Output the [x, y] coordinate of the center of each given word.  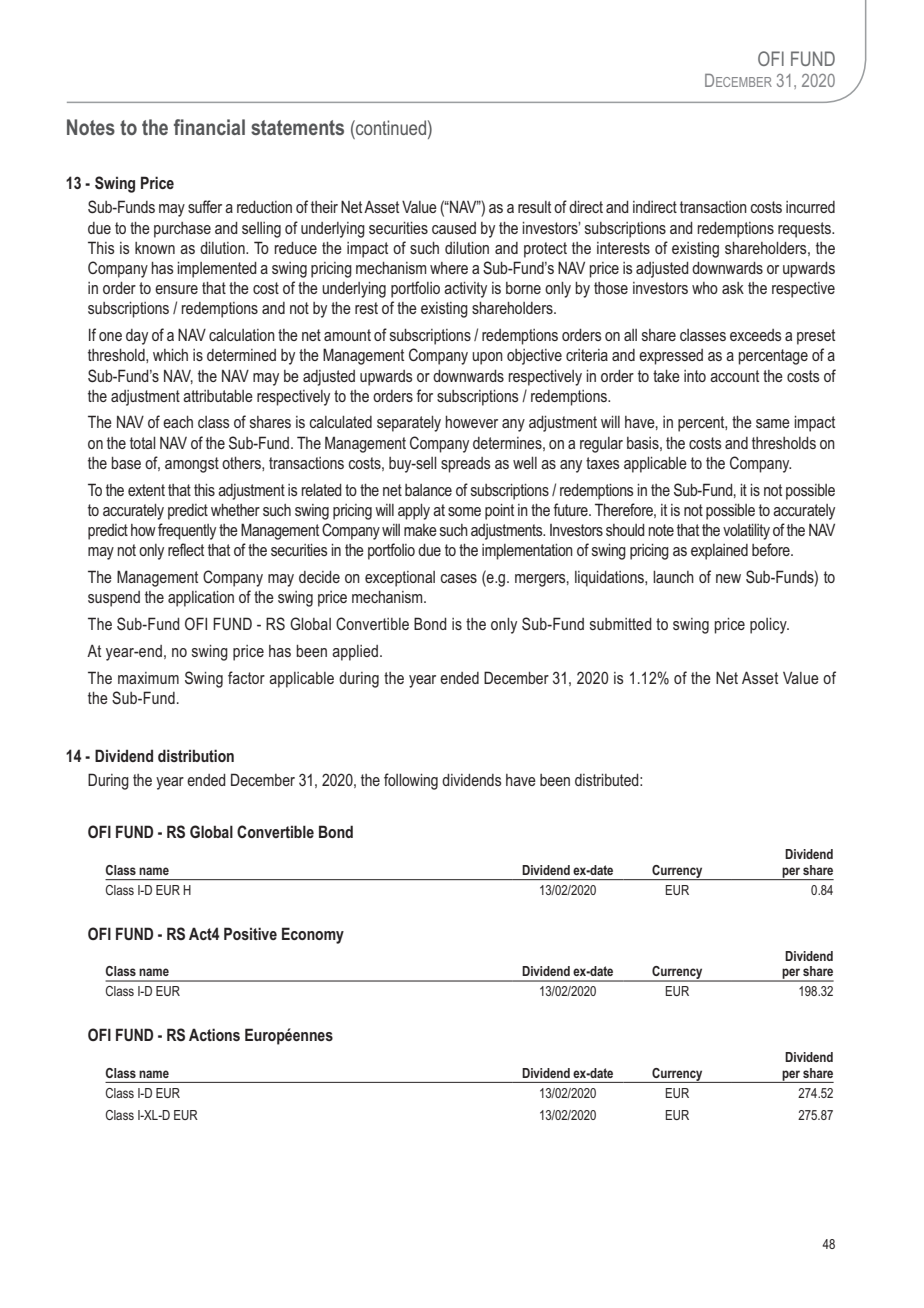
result [534, 207]
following [411, 781]
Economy [313, 935]
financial [209, 127]
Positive [250, 933]
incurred [810, 207]
